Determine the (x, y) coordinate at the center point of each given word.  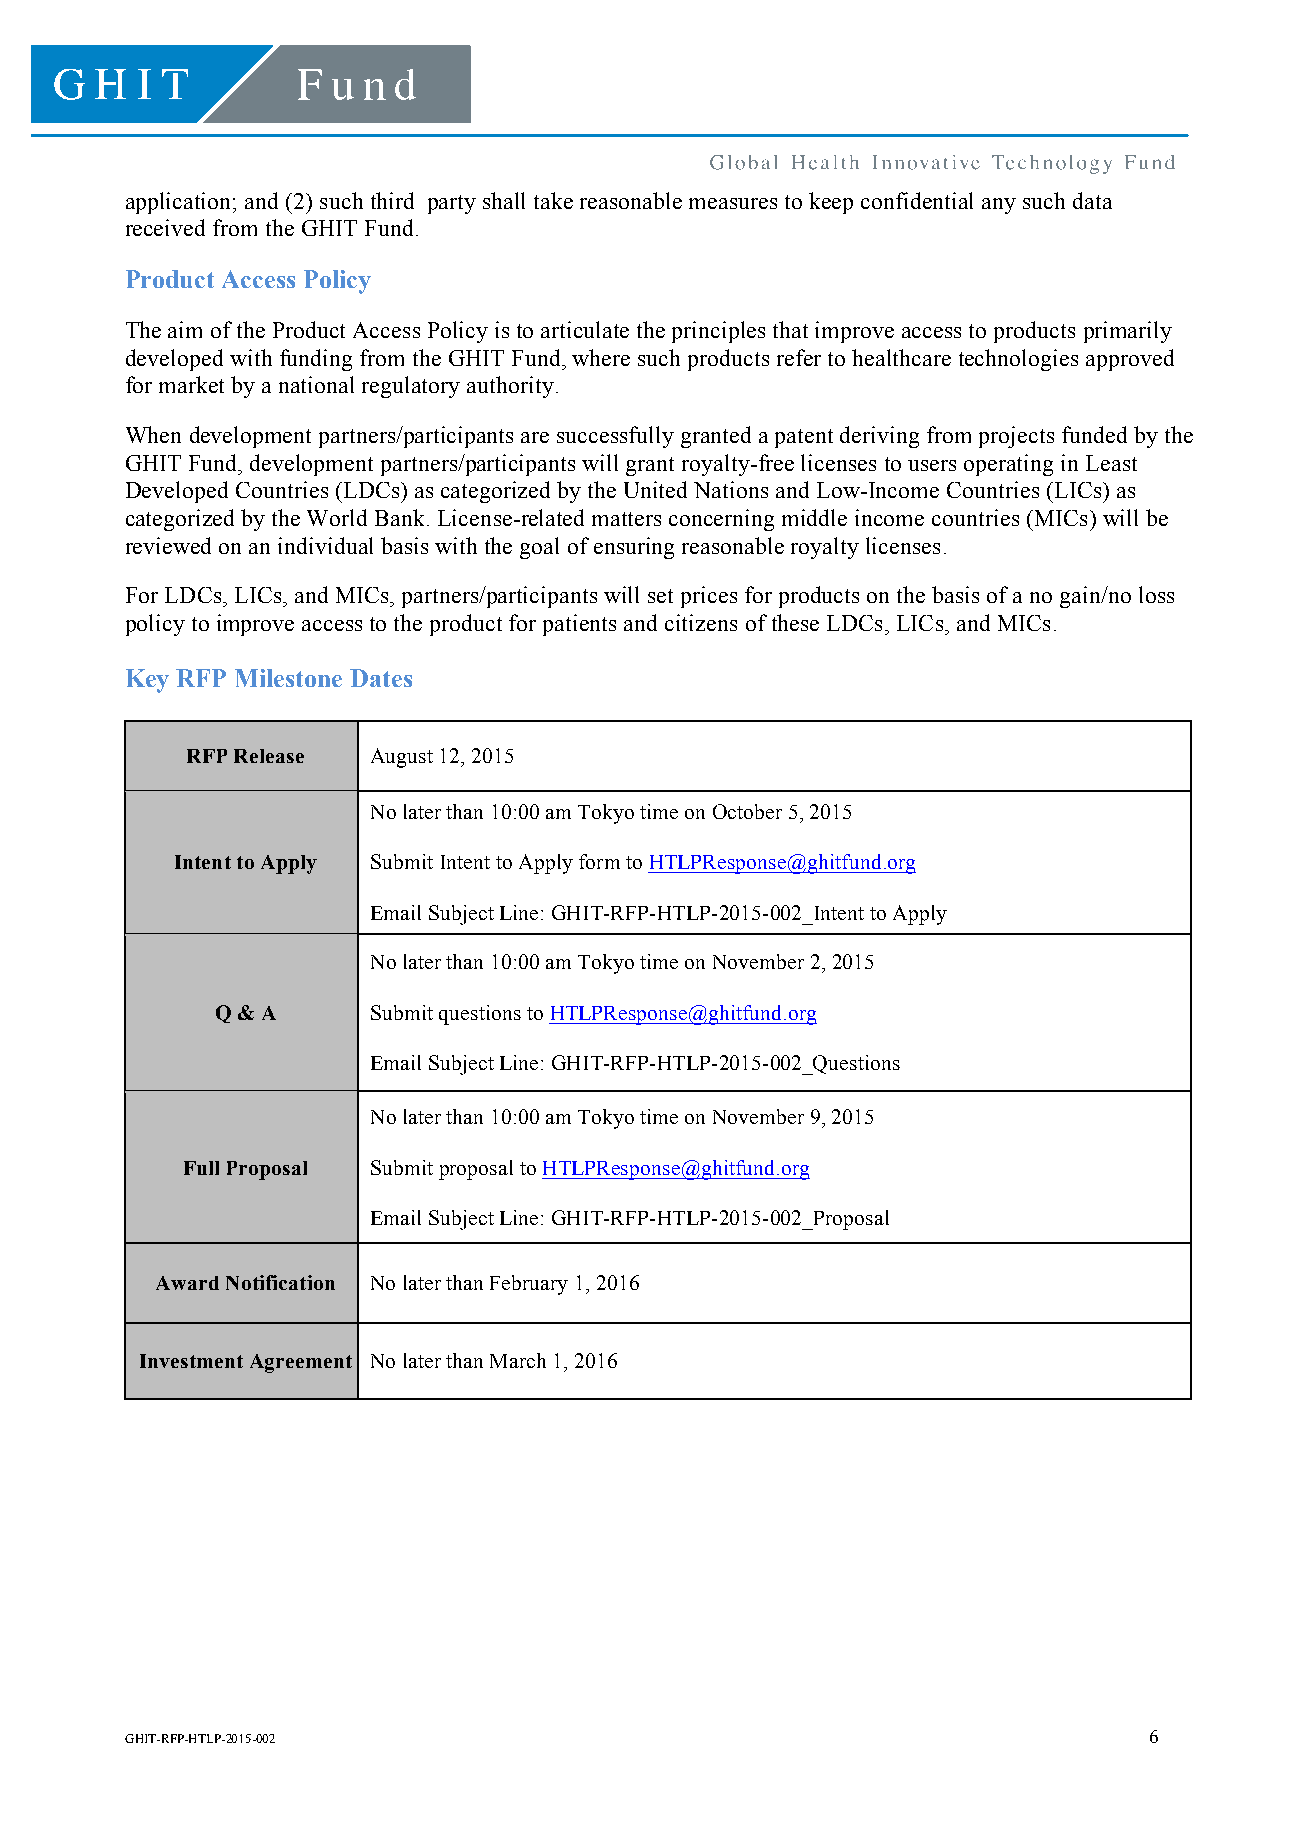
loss (1156, 594)
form (599, 861)
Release (269, 756)
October (747, 811)
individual (325, 545)
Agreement (301, 1363)
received (165, 227)
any (999, 206)
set (660, 596)
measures (733, 203)
